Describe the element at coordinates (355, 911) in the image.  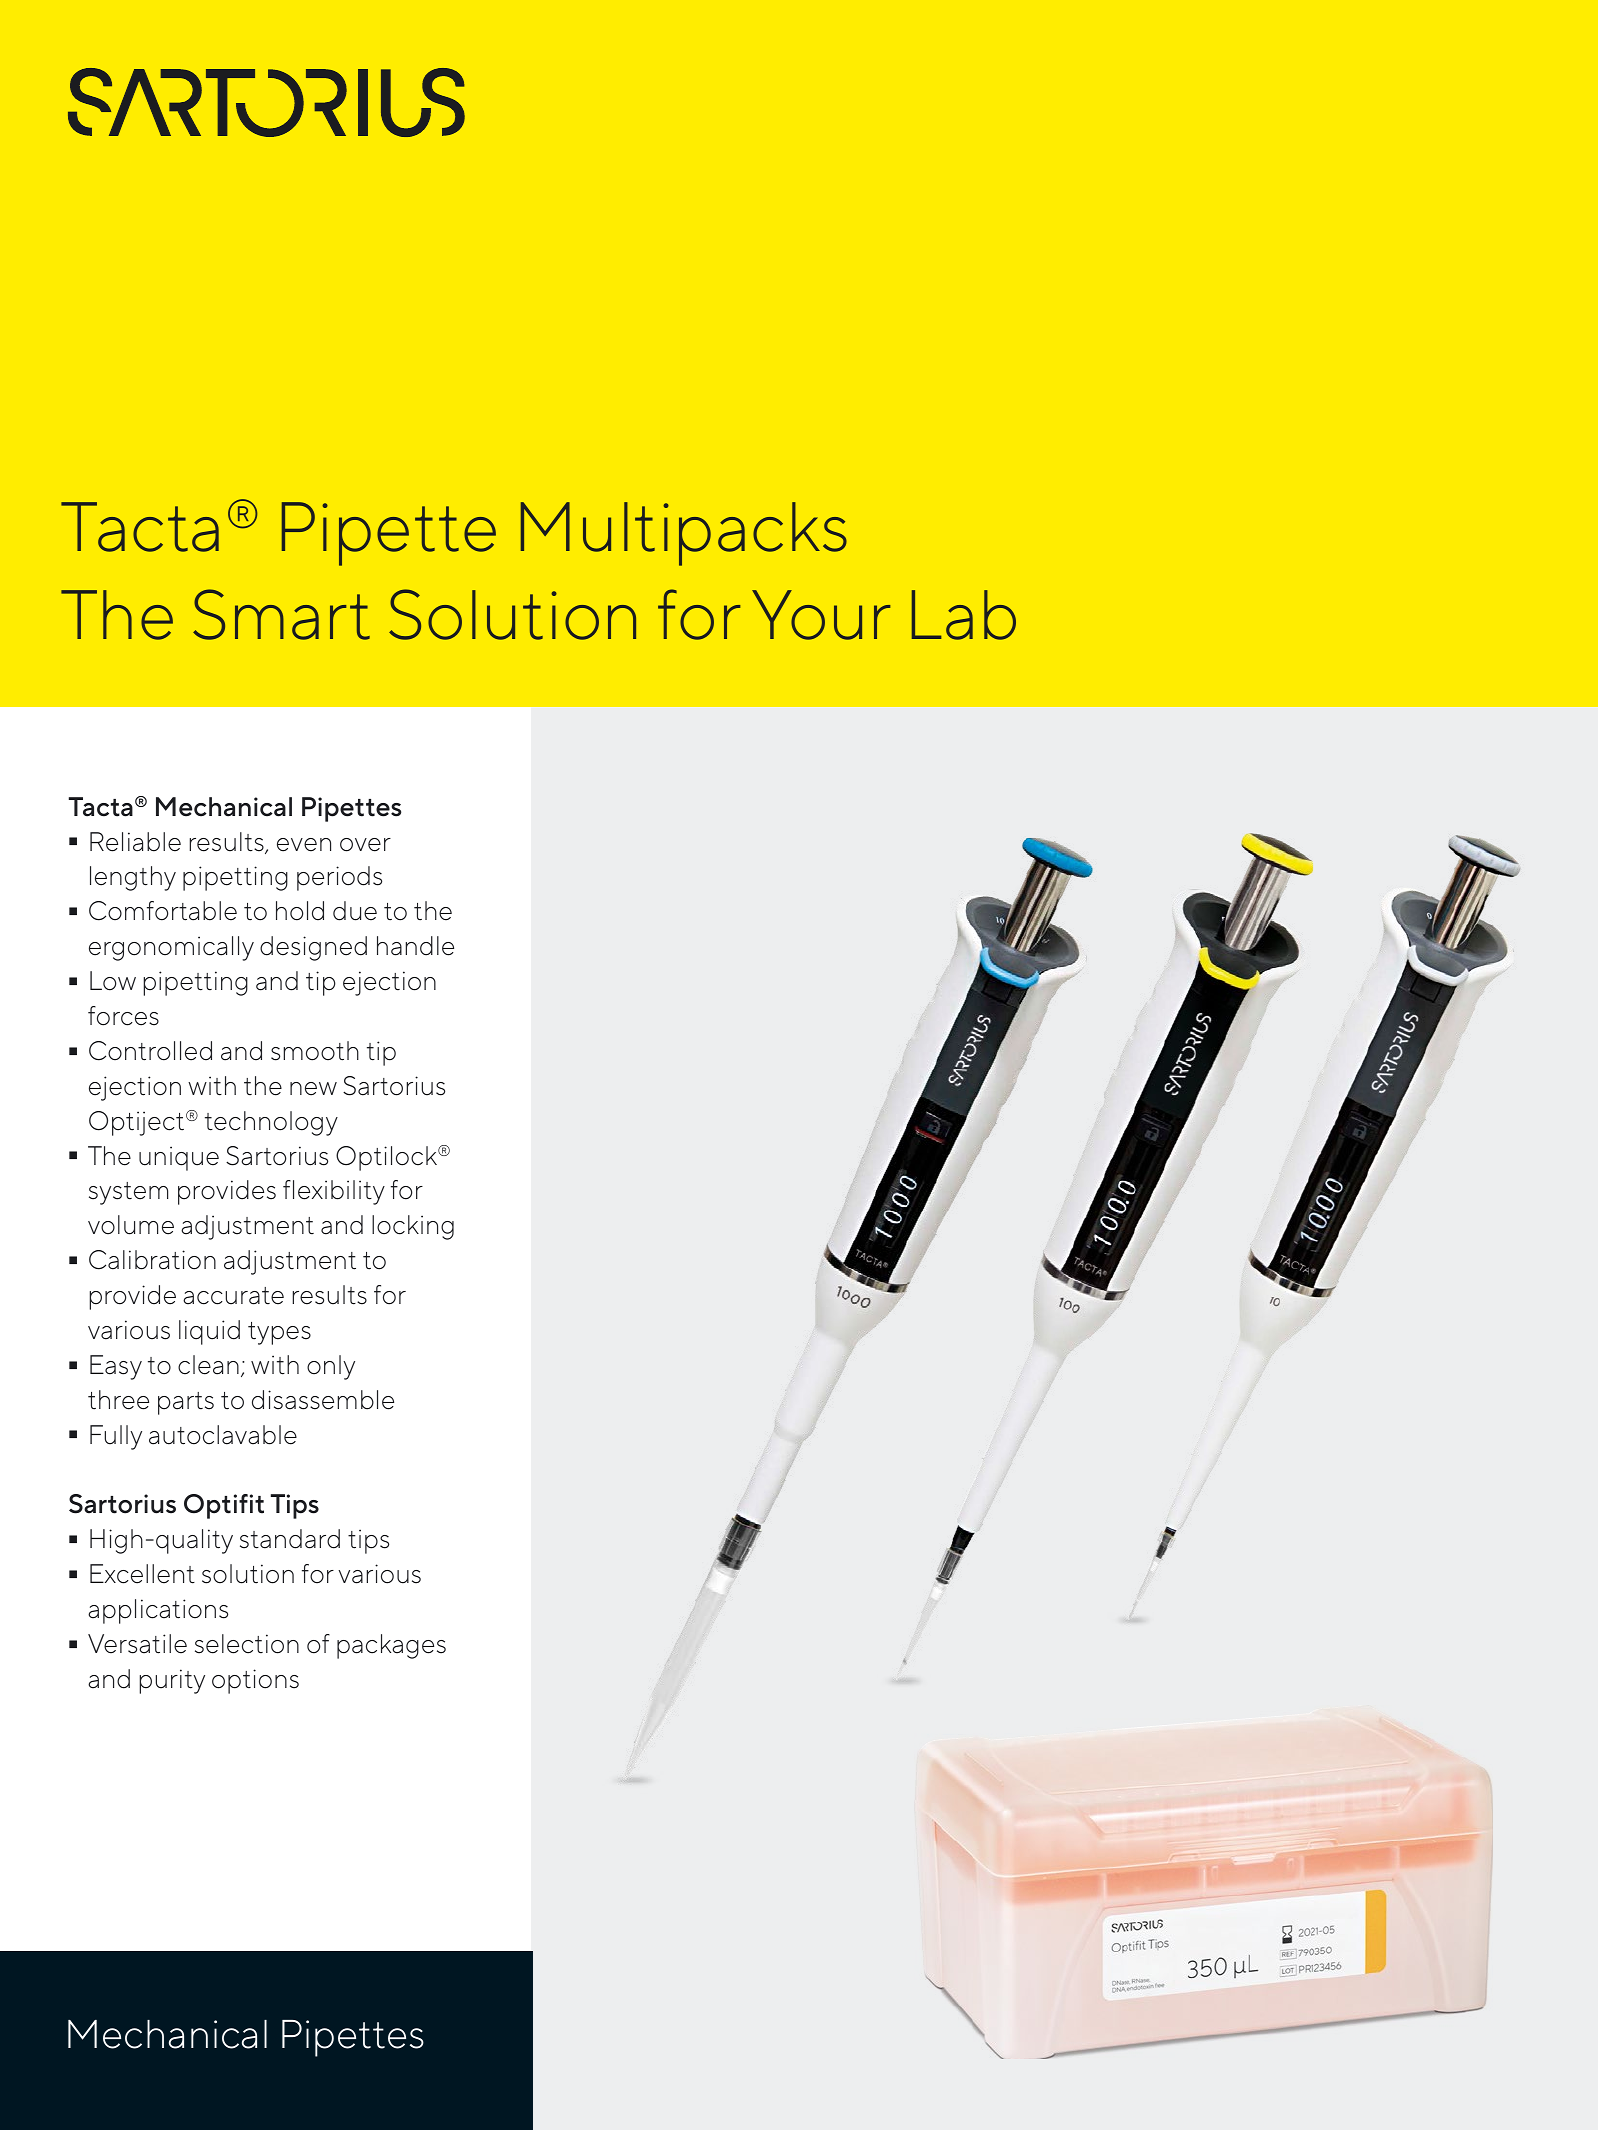
I see `due` at that location.
